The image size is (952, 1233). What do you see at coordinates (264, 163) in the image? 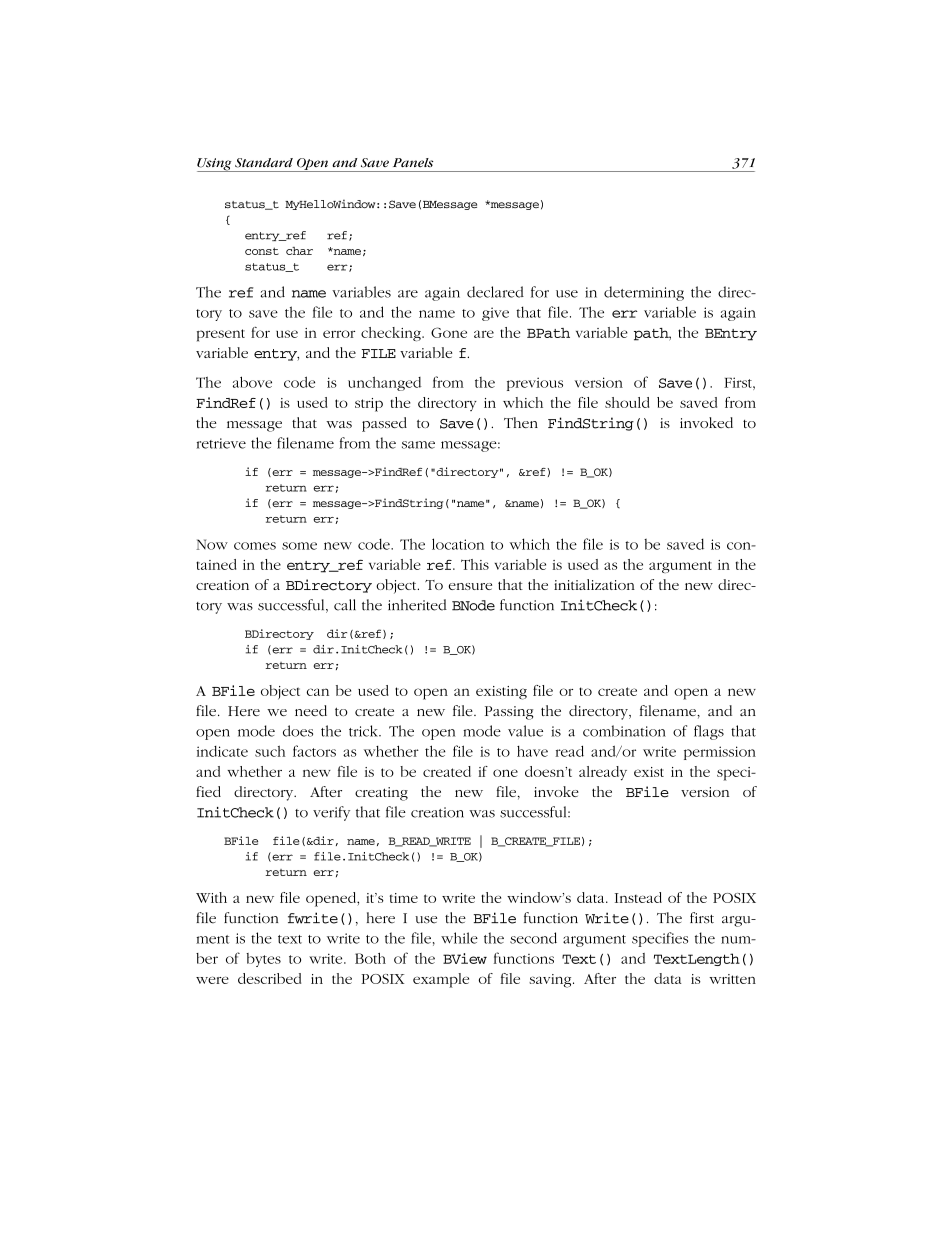
I see `Standard` at bounding box center [264, 163].
